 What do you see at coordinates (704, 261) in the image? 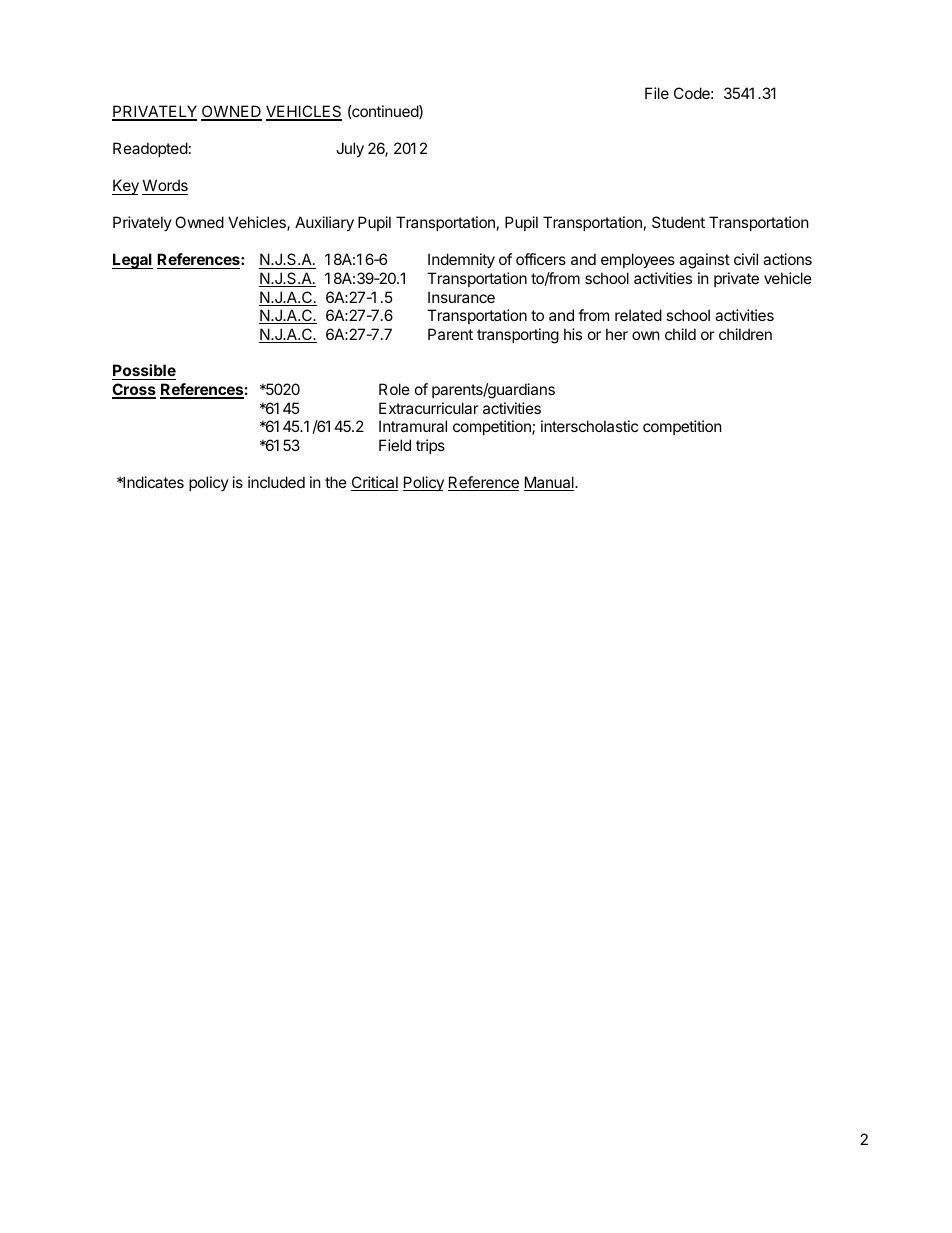
I see `against` at bounding box center [704, 261].
